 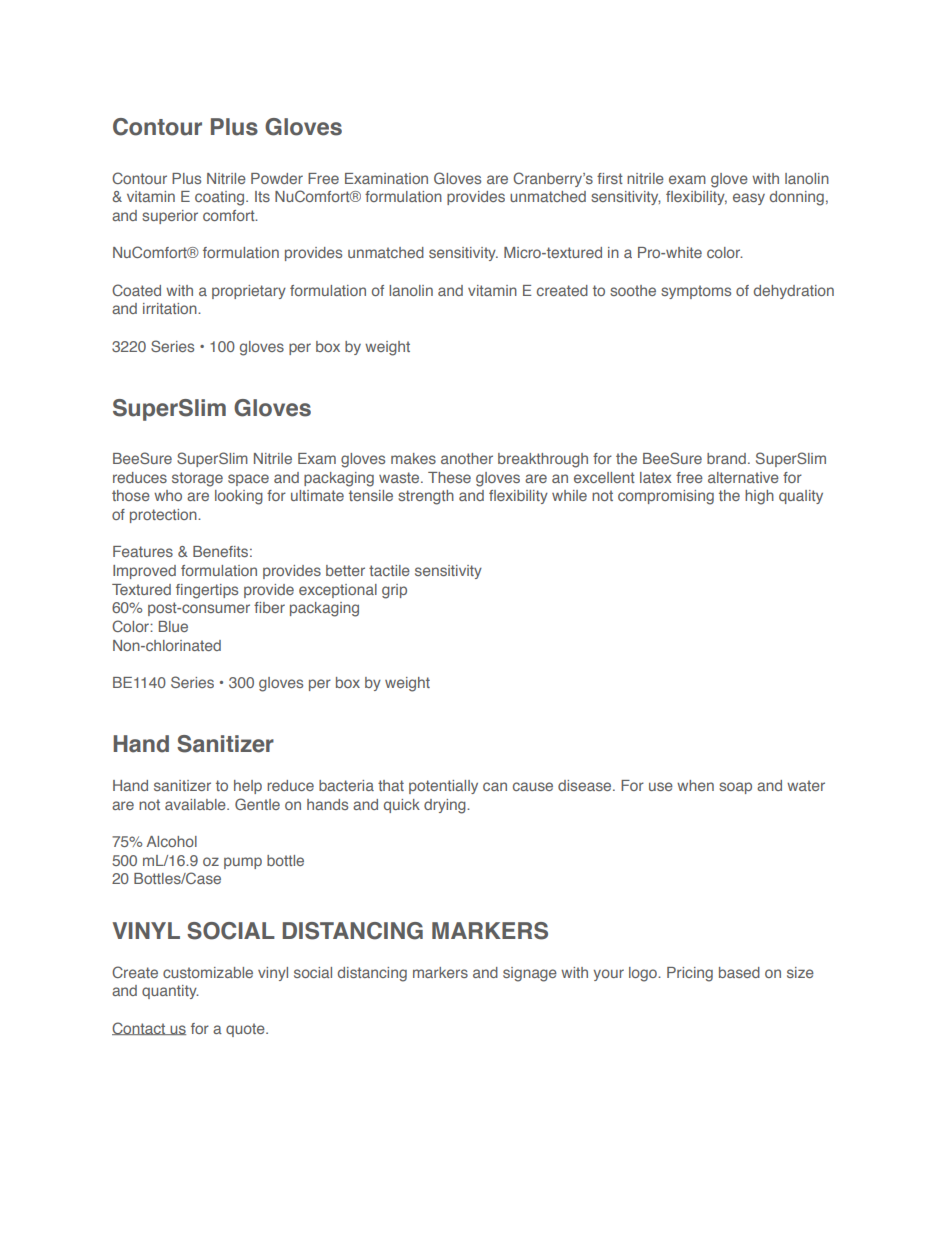 I want to click on soap, so click(x=735, y=788).
